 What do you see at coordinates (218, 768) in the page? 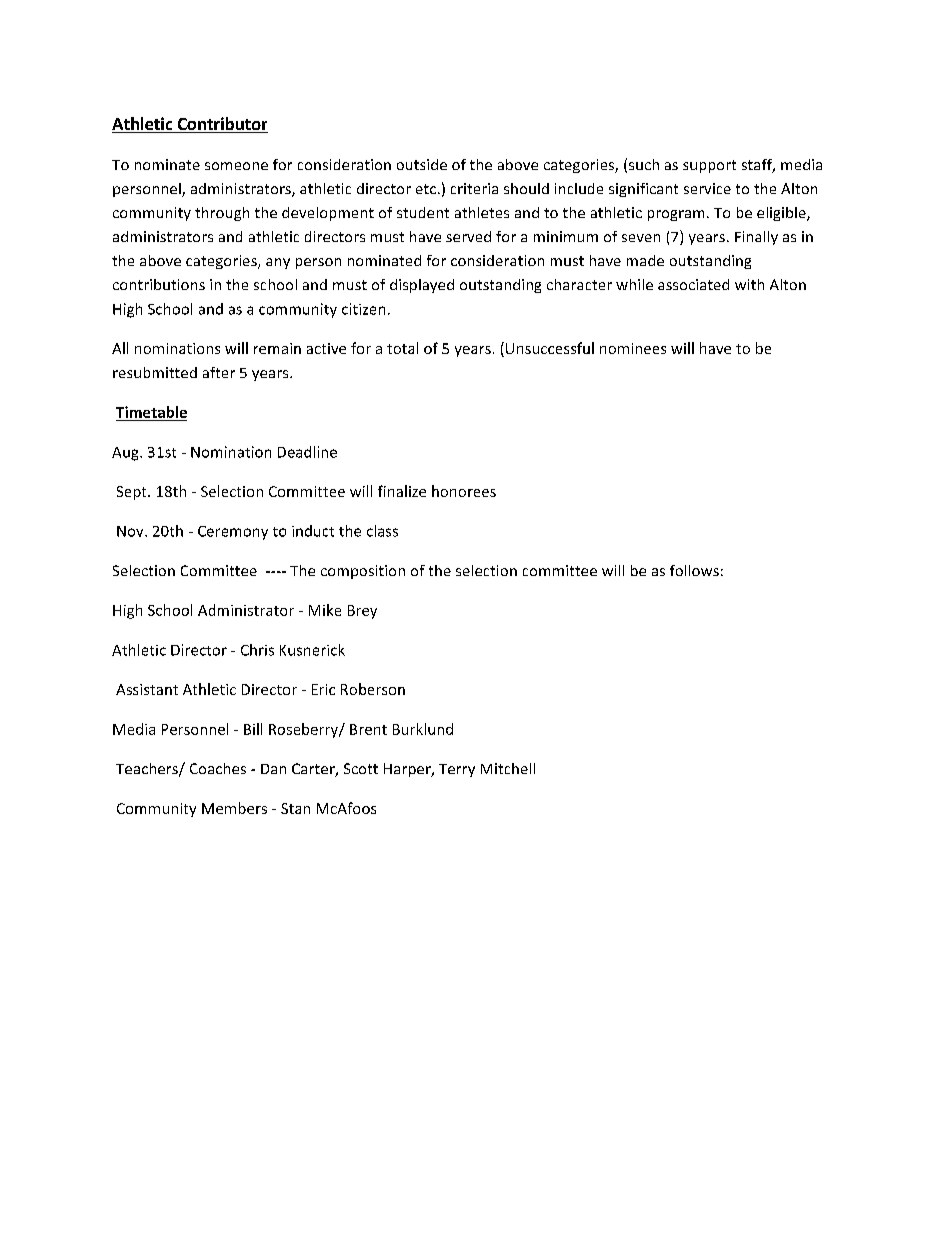
I see `Coaches` at bounding box center [218, 768].
